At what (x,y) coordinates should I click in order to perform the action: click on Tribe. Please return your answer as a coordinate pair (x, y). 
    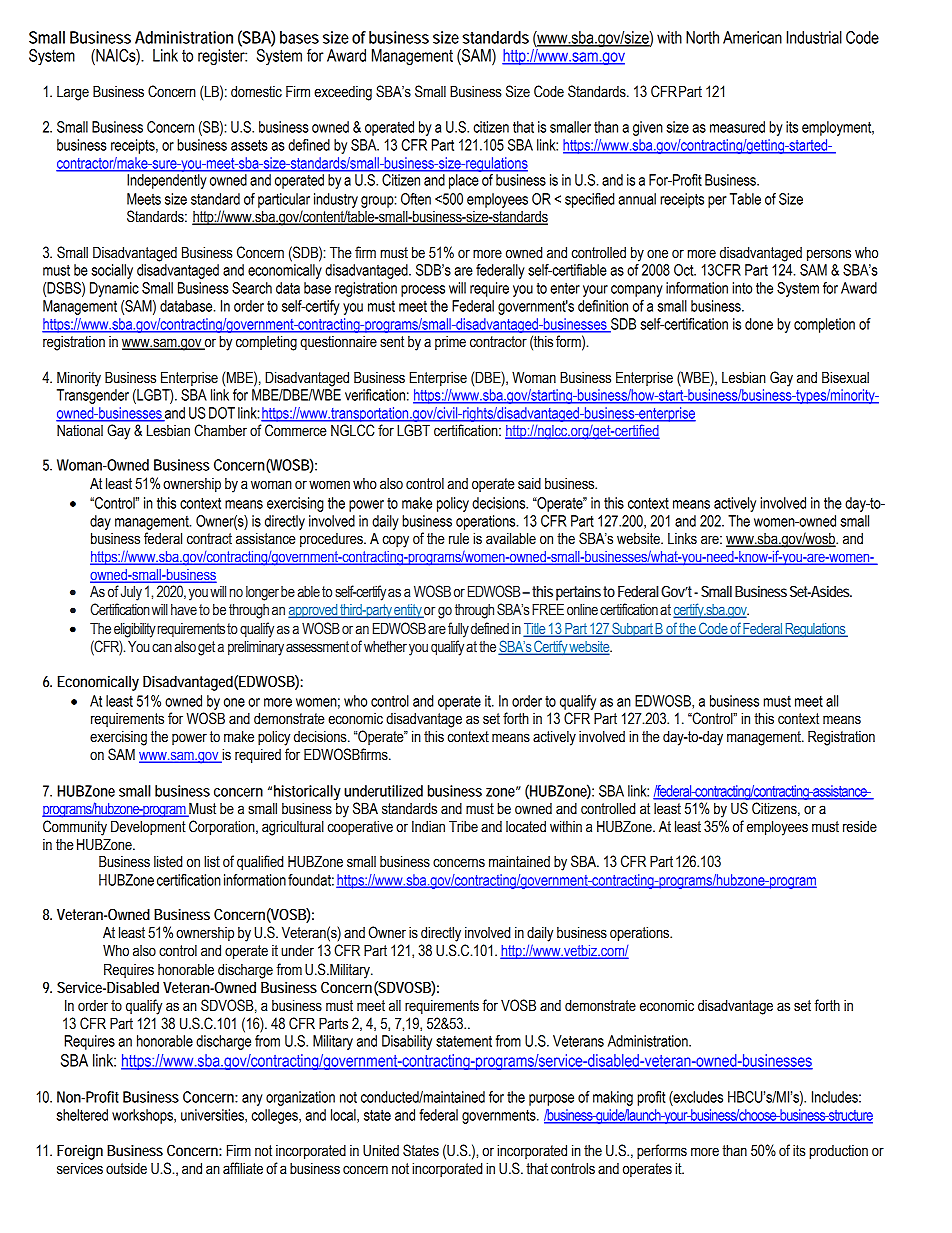
    Looking at the image, I should click on (463, 826).
